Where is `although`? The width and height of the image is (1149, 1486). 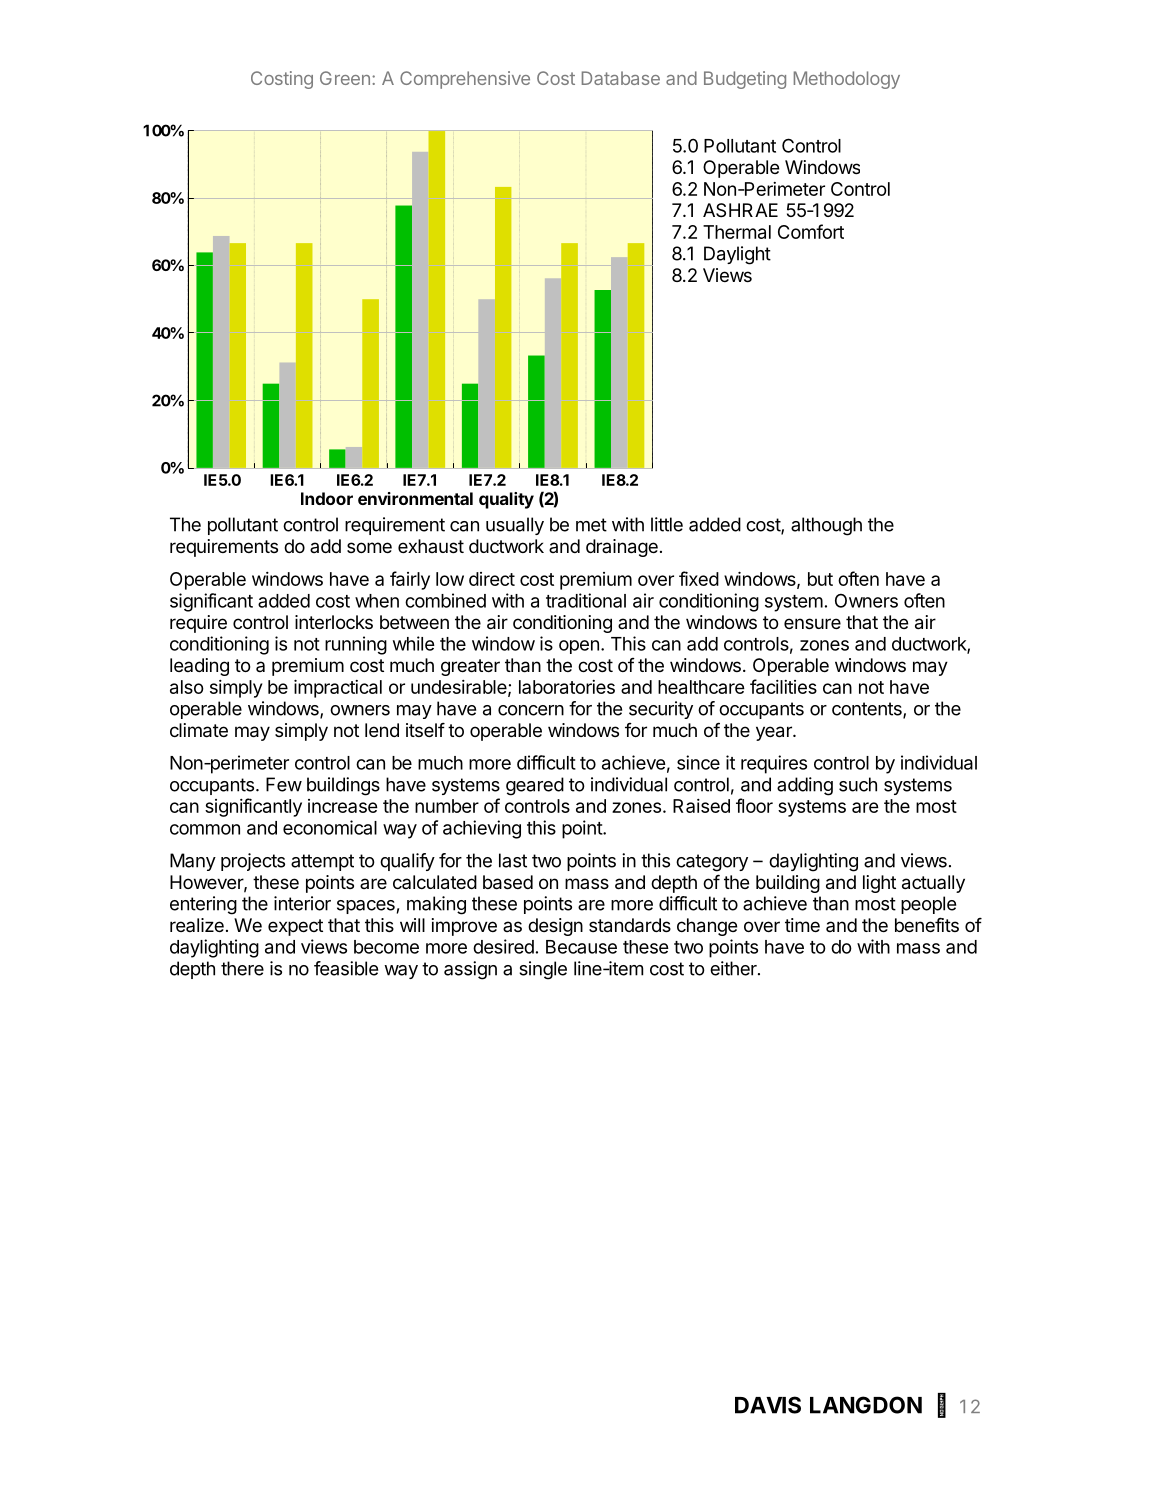
although is located at coordinates (826, 526).
